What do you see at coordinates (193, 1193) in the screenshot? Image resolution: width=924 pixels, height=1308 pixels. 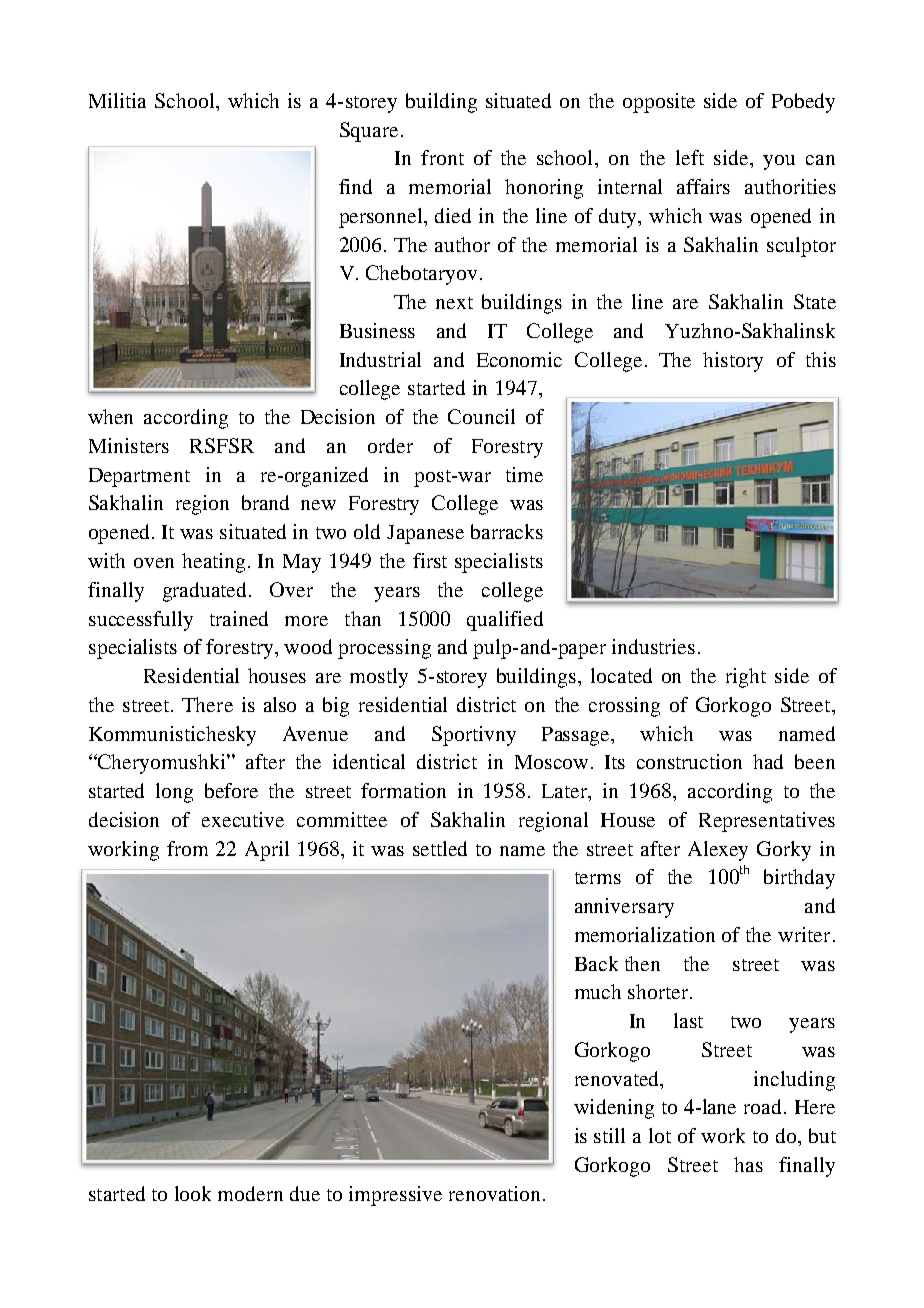 I see `look` at bounding box center [193, 1193].
